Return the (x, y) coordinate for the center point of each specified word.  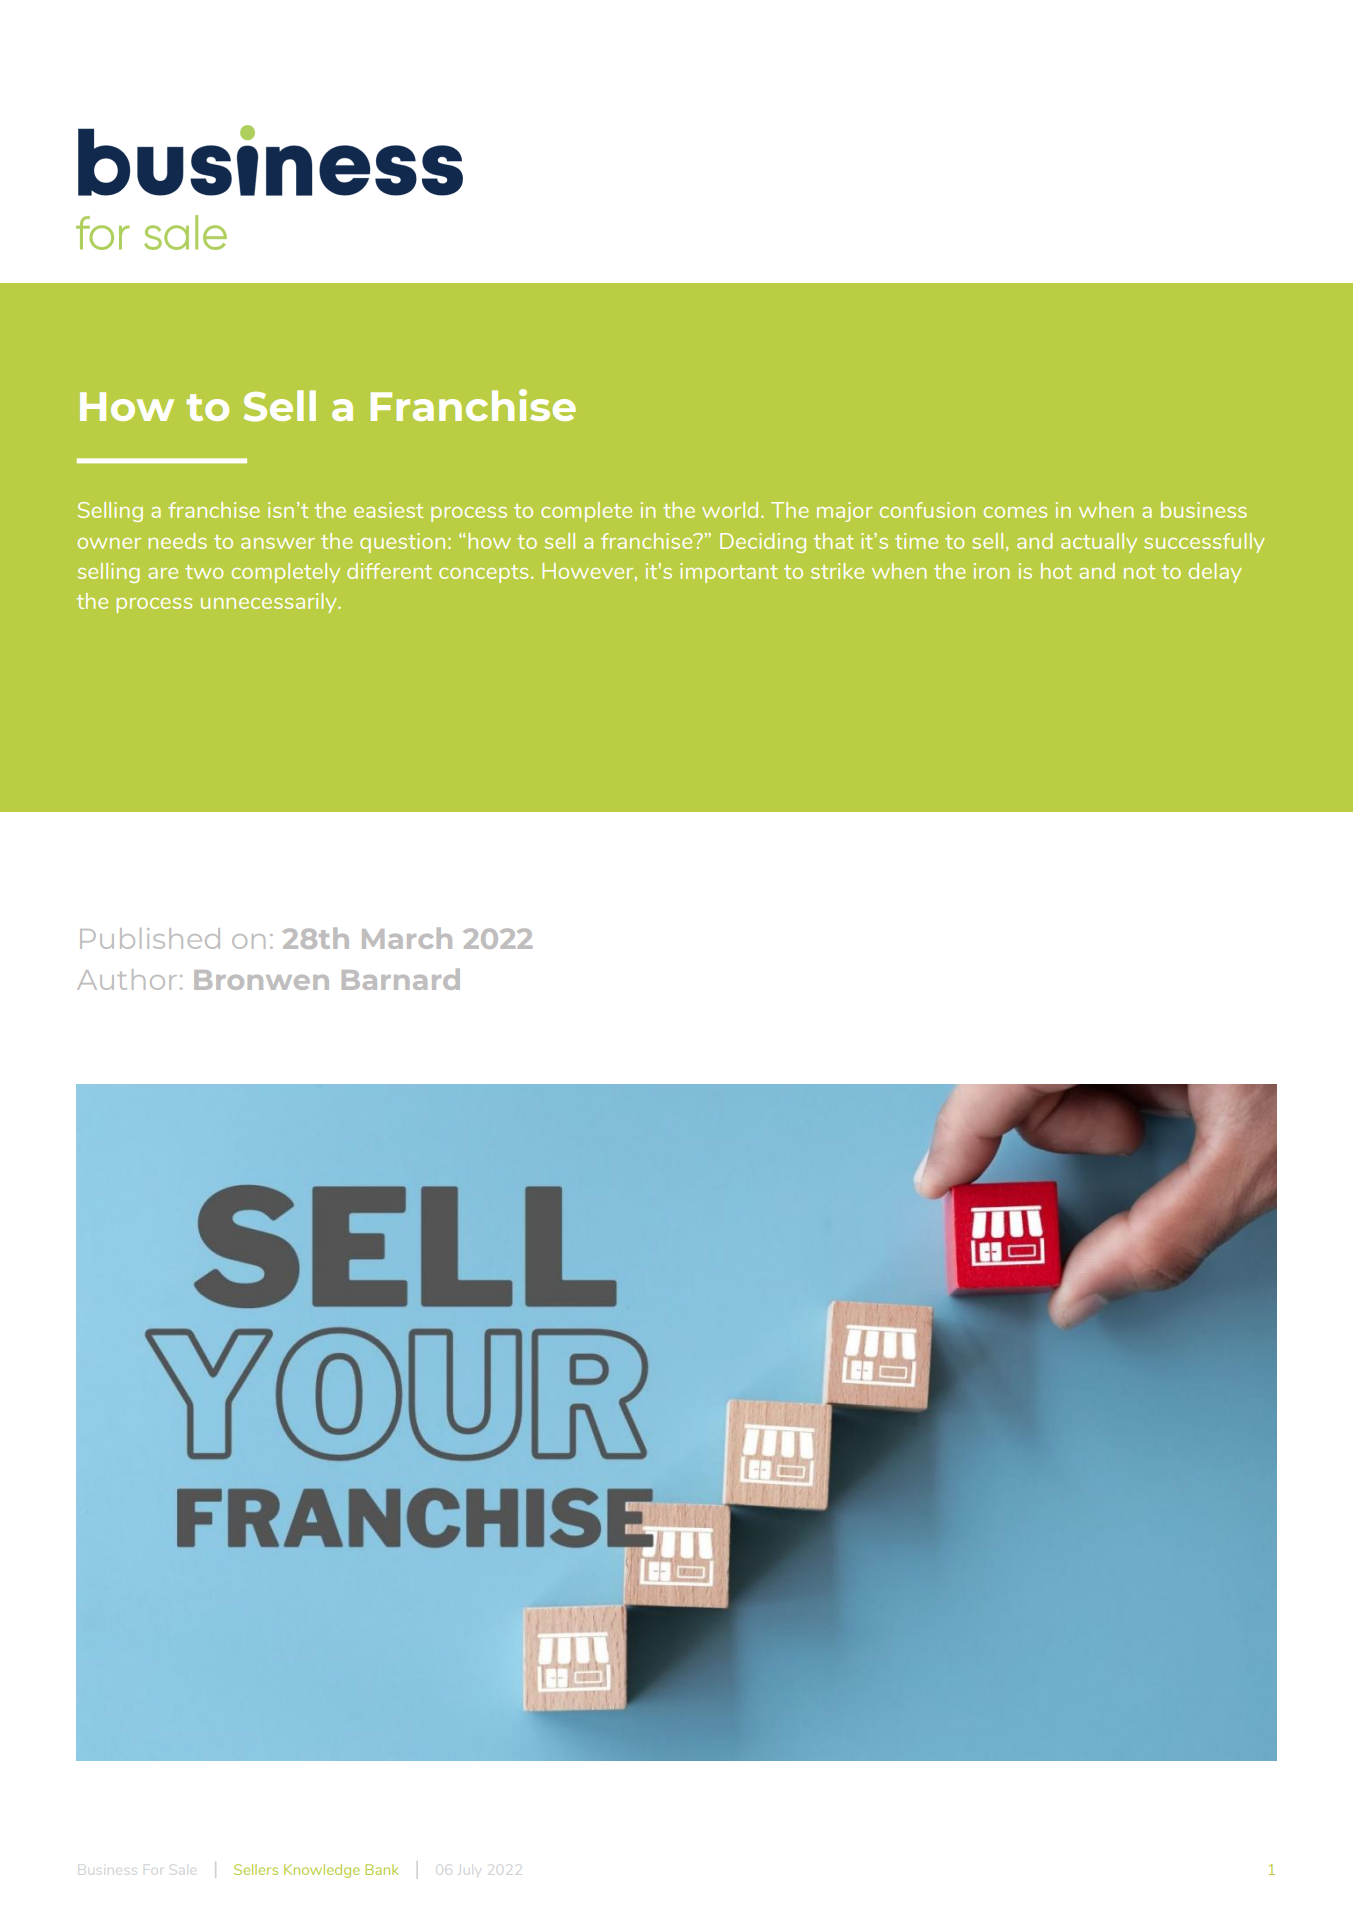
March (407, 938)
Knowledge (322, 1871)
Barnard (401, 979)
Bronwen (261, 980)
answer (278, 543)
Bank (382, 1869)
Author (127, 979)
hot (1056, 571)
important (729, 573)
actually (1099, 543)
